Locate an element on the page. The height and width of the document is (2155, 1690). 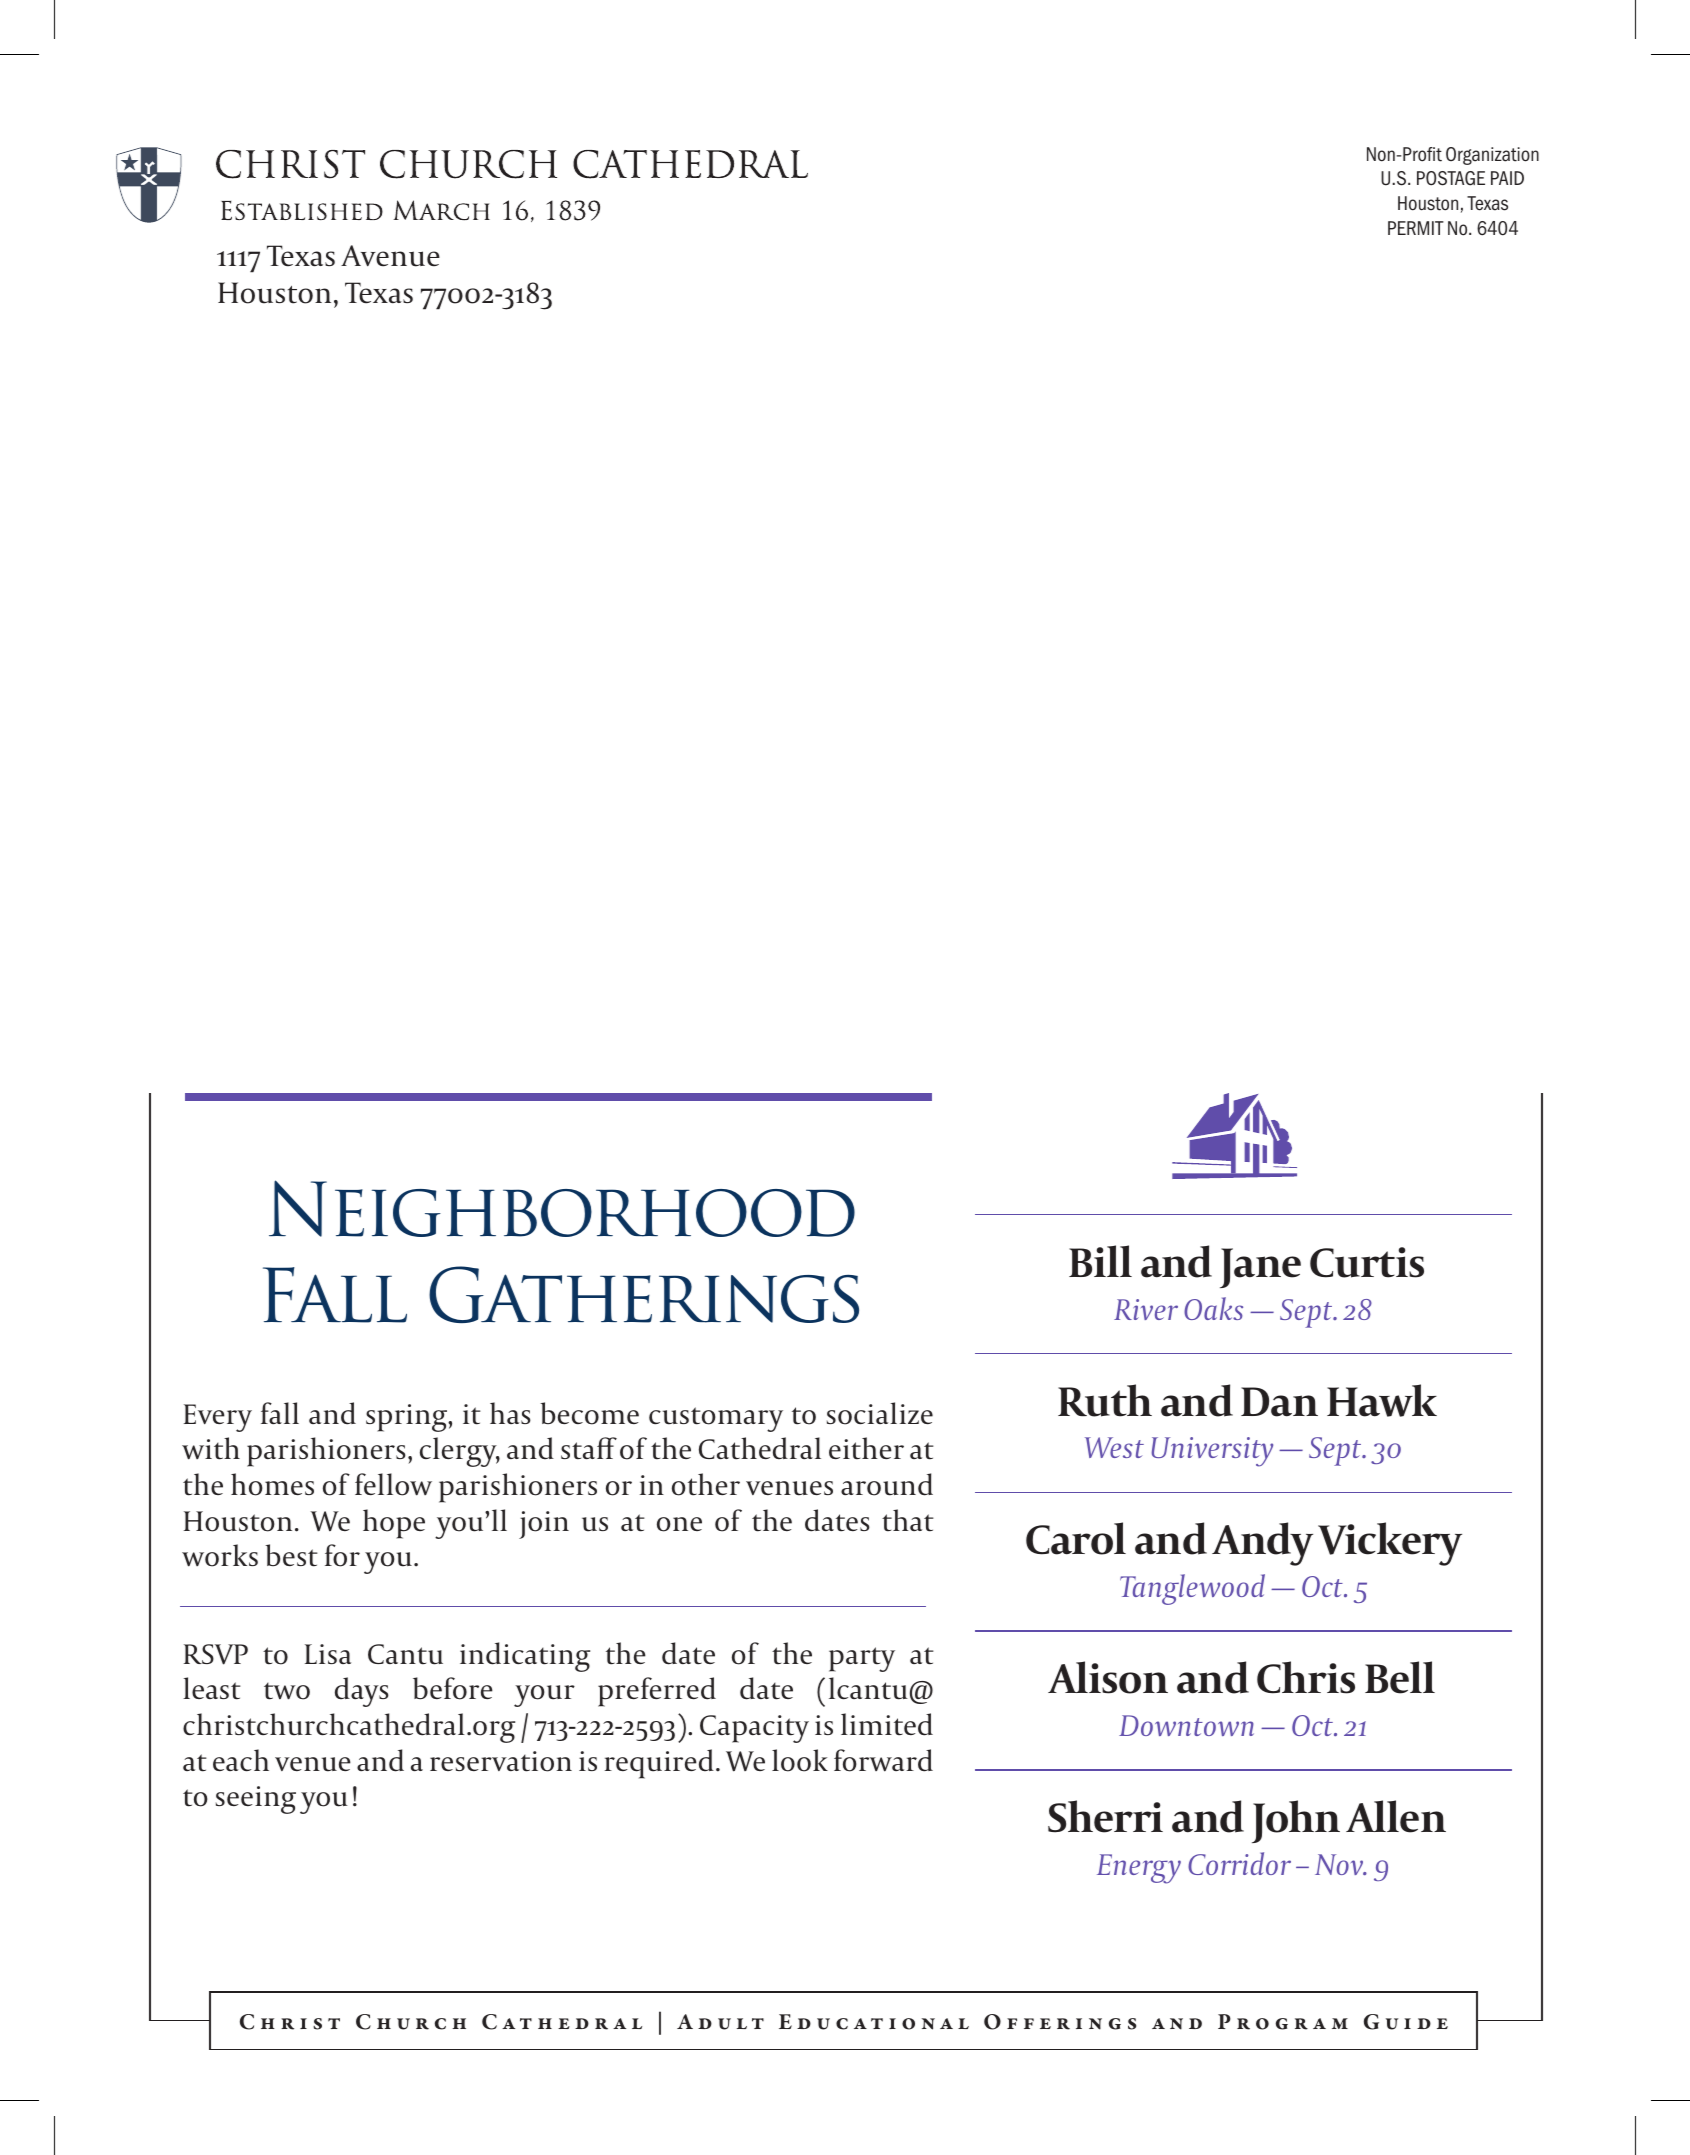
Vickery is located at coordinates (1390, 1544).
